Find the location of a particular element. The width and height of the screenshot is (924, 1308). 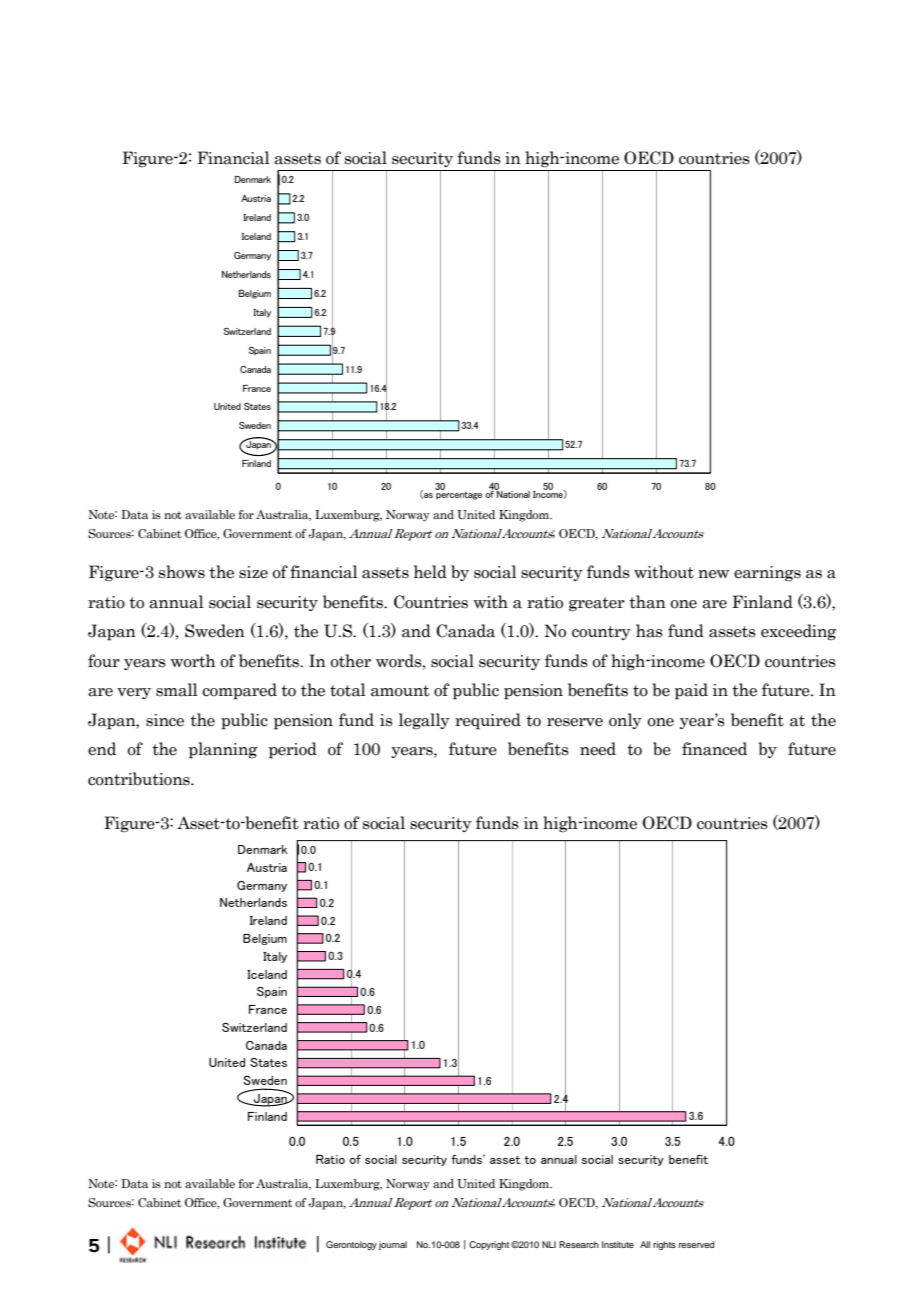

shows is located at coordinates (182, 572).
